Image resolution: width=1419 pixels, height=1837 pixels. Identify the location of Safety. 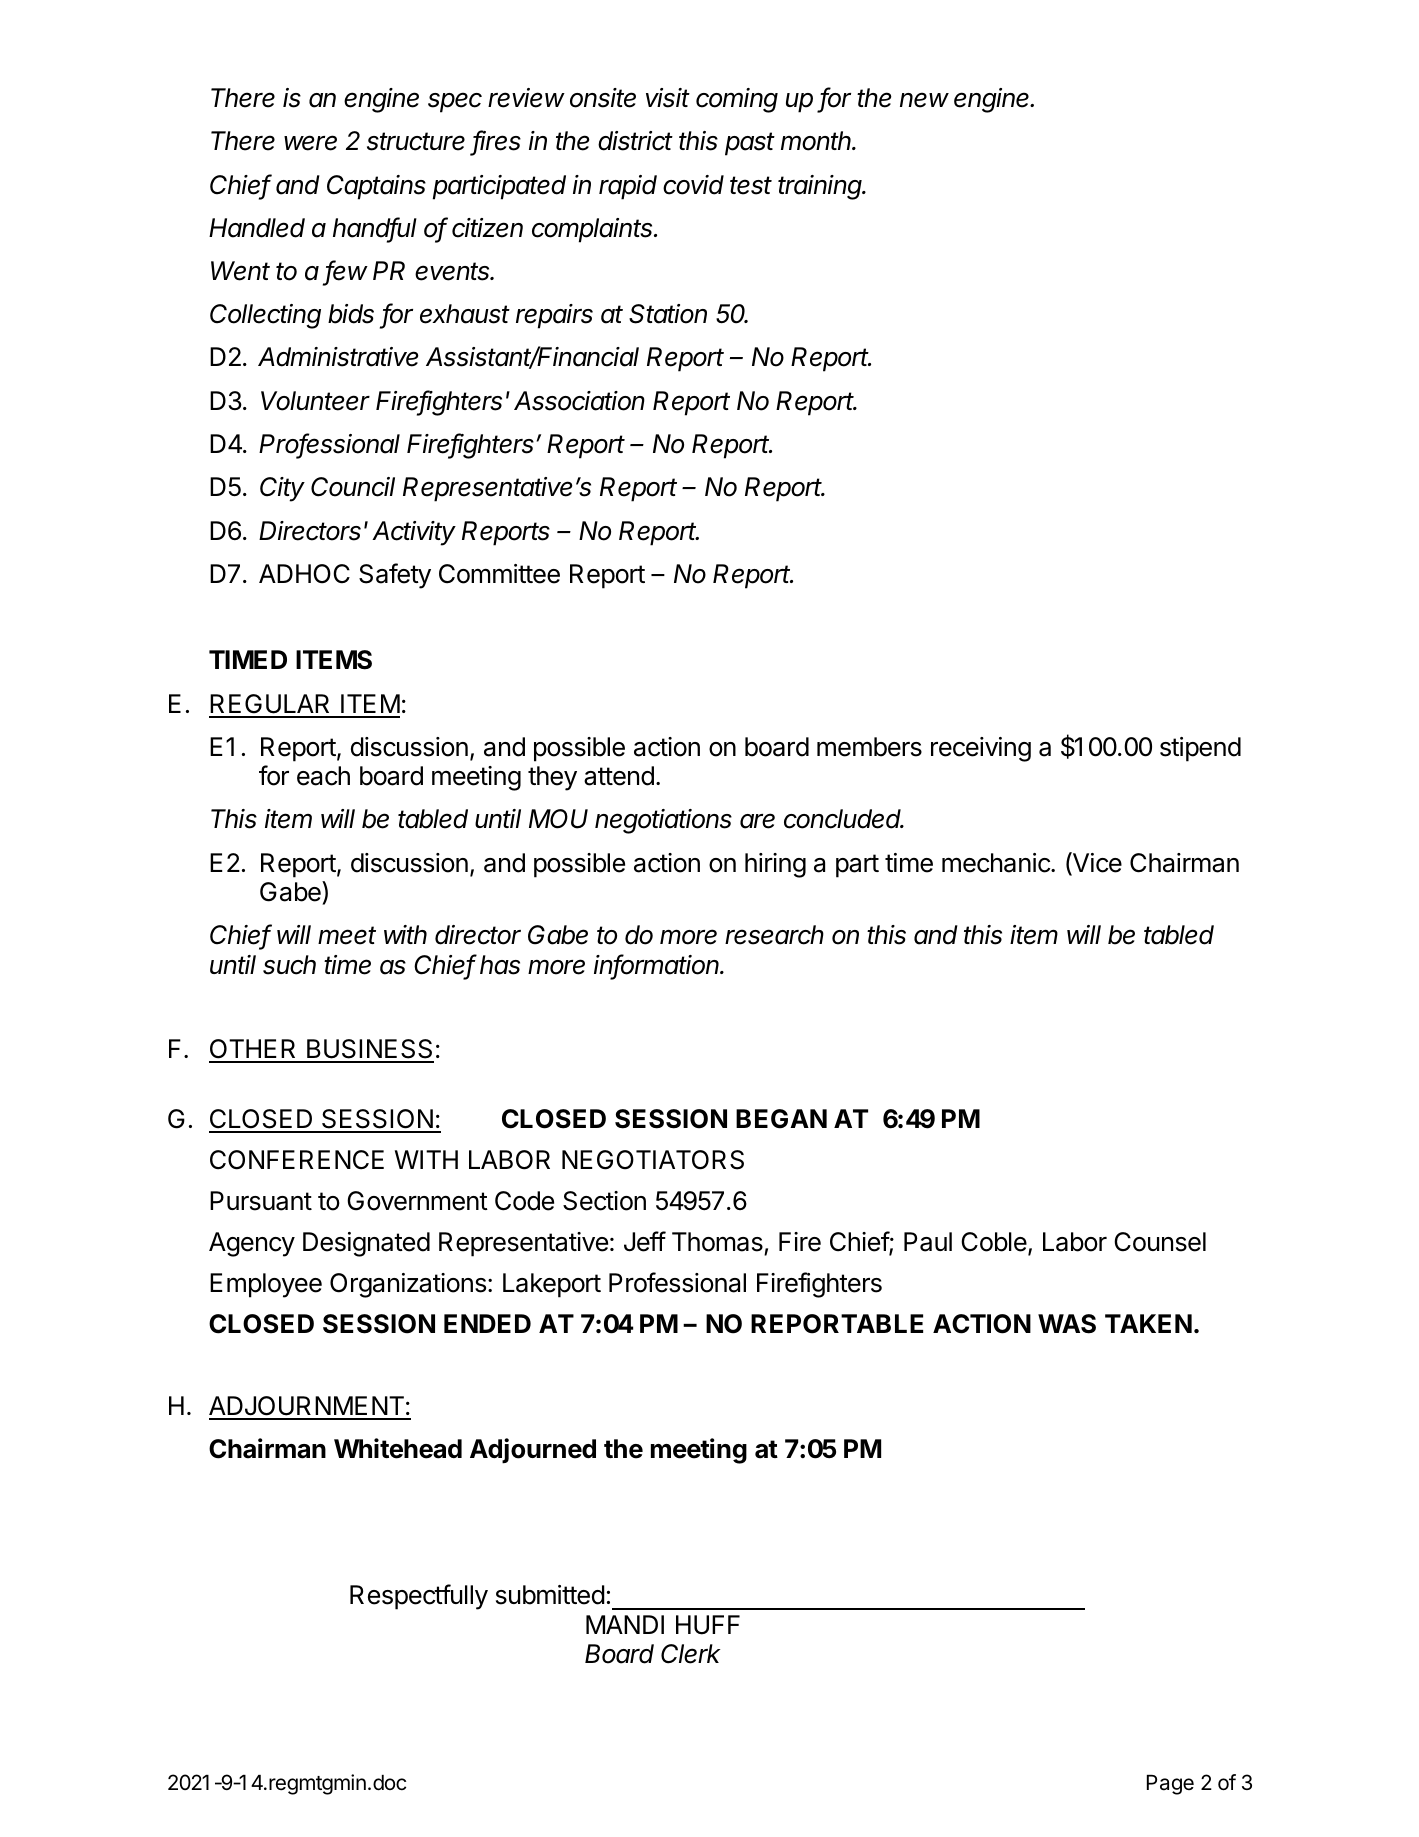
(395, 576).
